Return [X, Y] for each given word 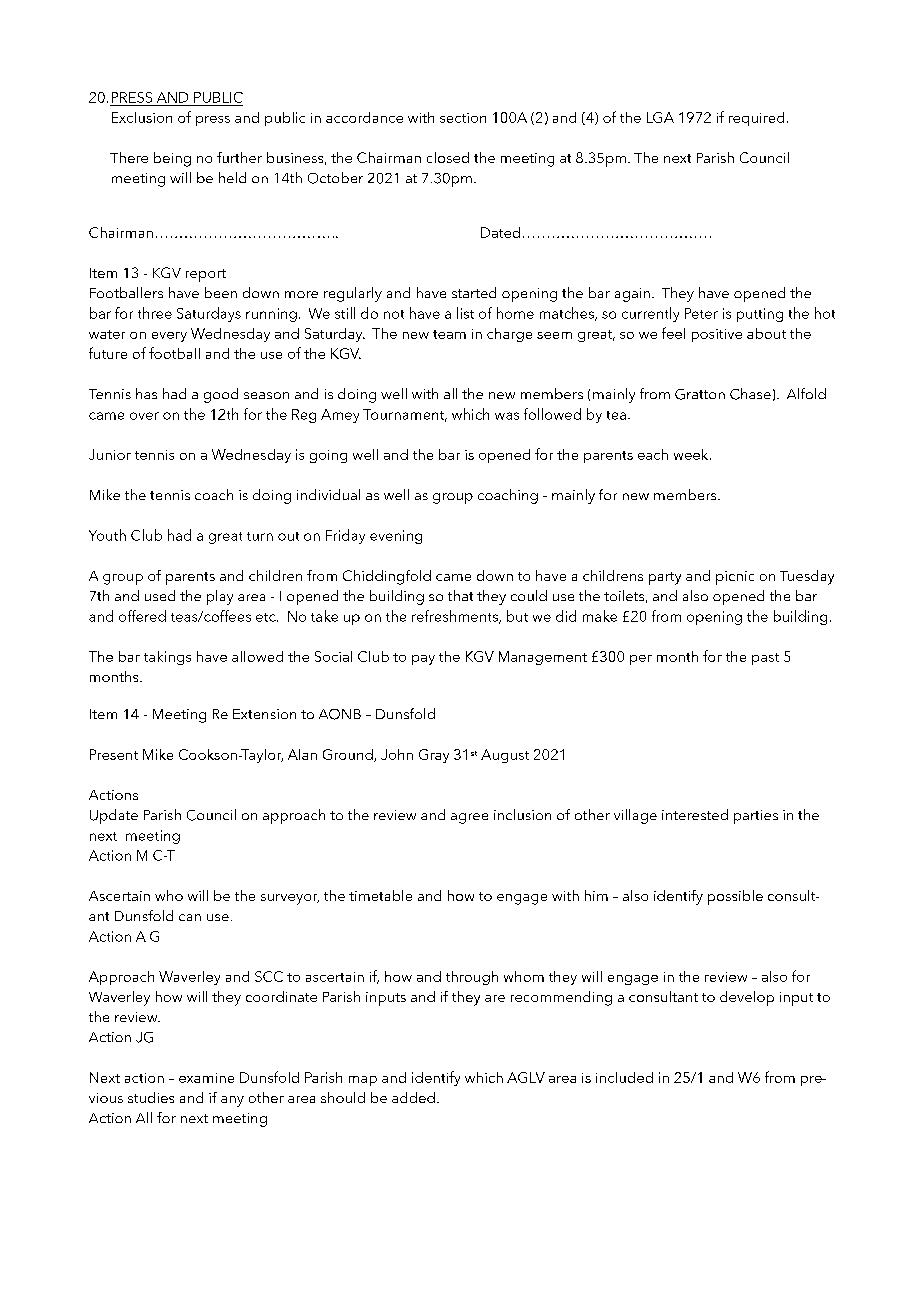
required [756, 119]
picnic [735, 578]
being [172, 159]
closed [448, 157]
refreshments [456, 617]
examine [206, 1078]
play [220, 597]
